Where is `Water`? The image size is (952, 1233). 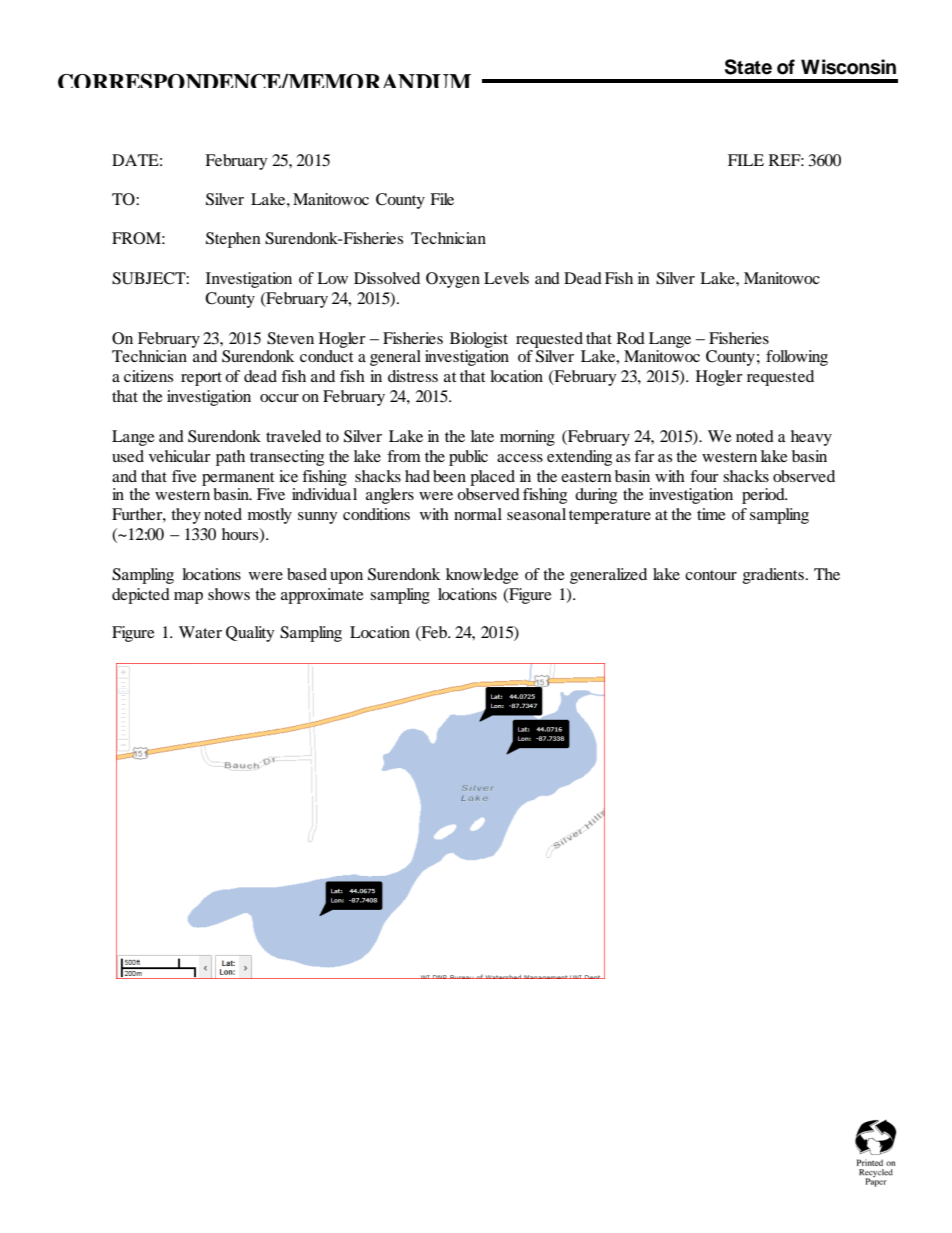
Water is located at coordinates (200, 632).
